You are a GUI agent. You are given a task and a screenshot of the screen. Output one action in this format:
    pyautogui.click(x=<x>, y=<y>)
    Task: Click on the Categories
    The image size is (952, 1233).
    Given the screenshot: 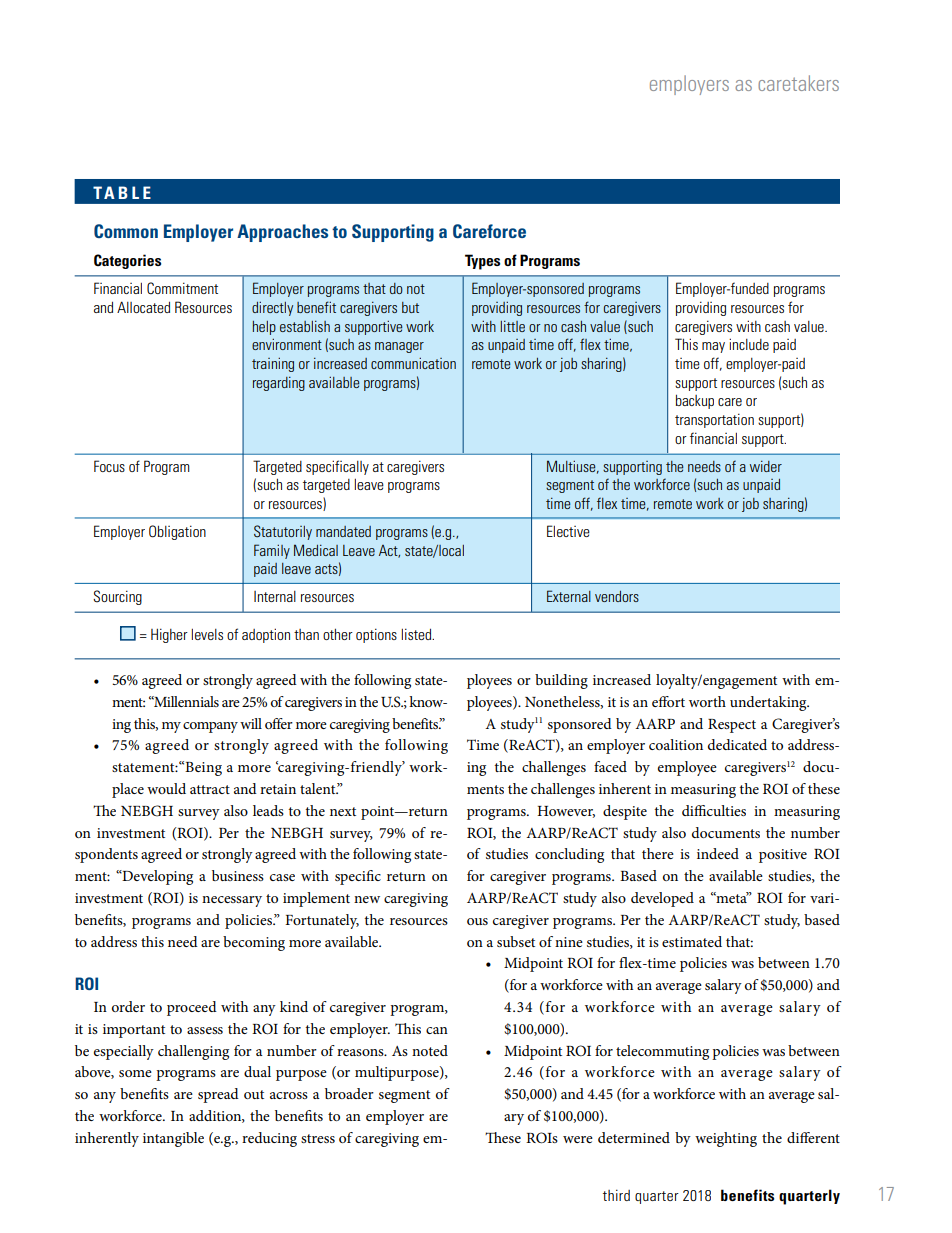 What is the action you would take?
    pyautogui.click(x=127, y=261)
